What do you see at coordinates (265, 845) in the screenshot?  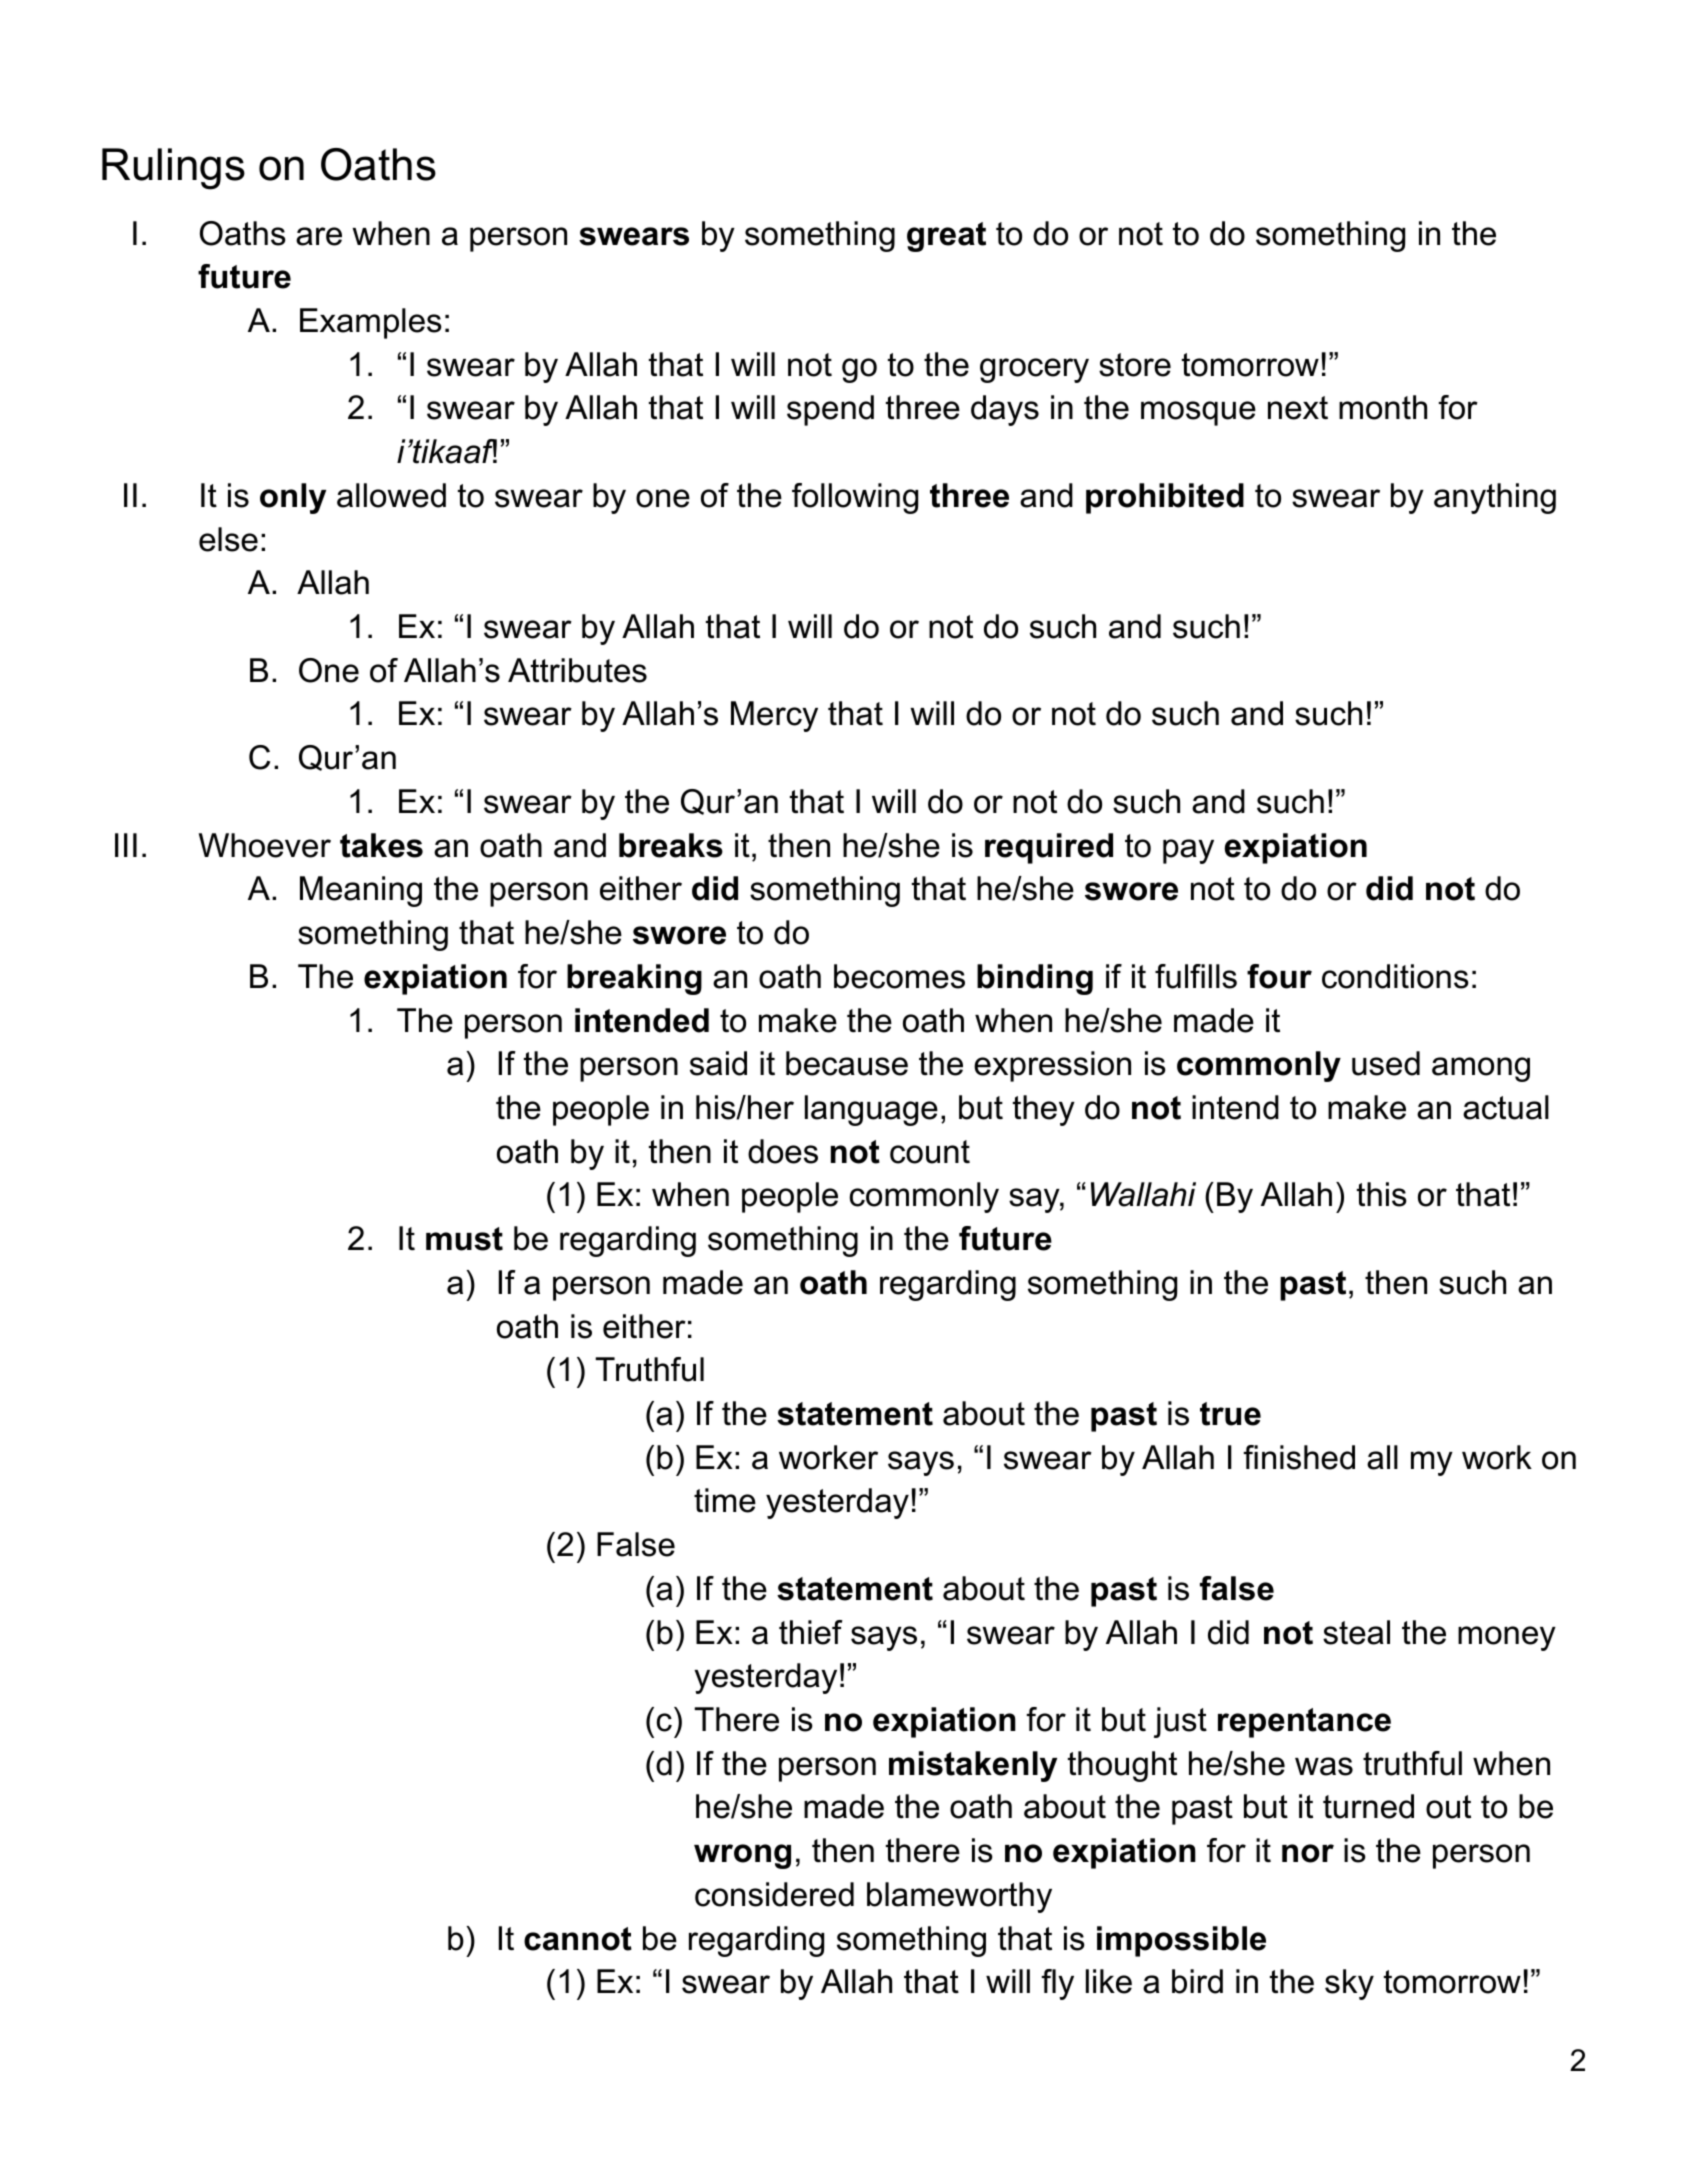 I see `Whoever` at bounding box center [265, 845].
